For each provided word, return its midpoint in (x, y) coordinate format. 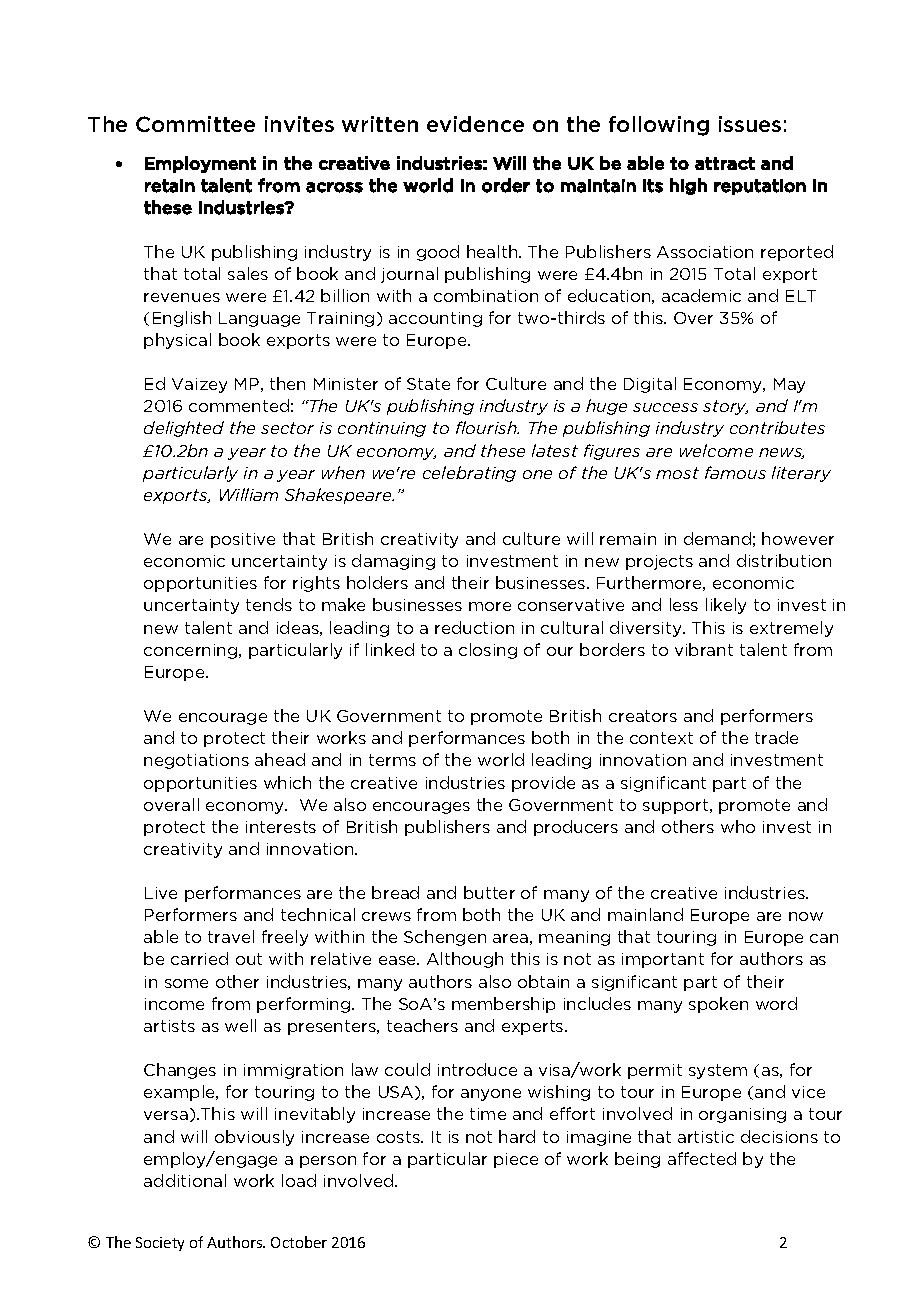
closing (488, 651)
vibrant (704, 649)
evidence (475, 124)
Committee (195, 124)
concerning (192, 651)
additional (185, 1180)
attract (725, 163)
